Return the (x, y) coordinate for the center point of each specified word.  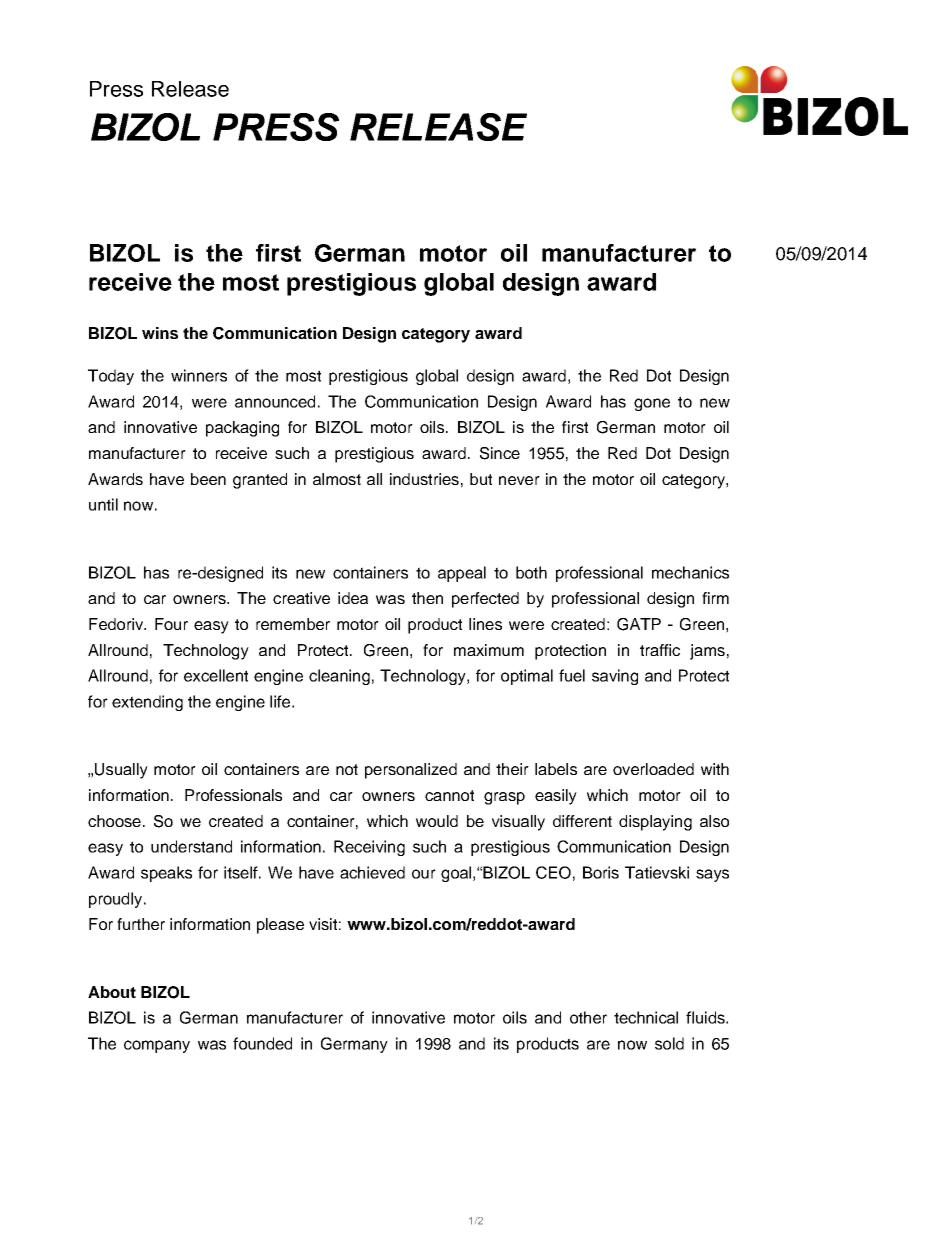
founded (262, 1043)
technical (646, 1017)
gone (652, 404)
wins (160, 333)
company (157, 1046)
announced (275, 401)
